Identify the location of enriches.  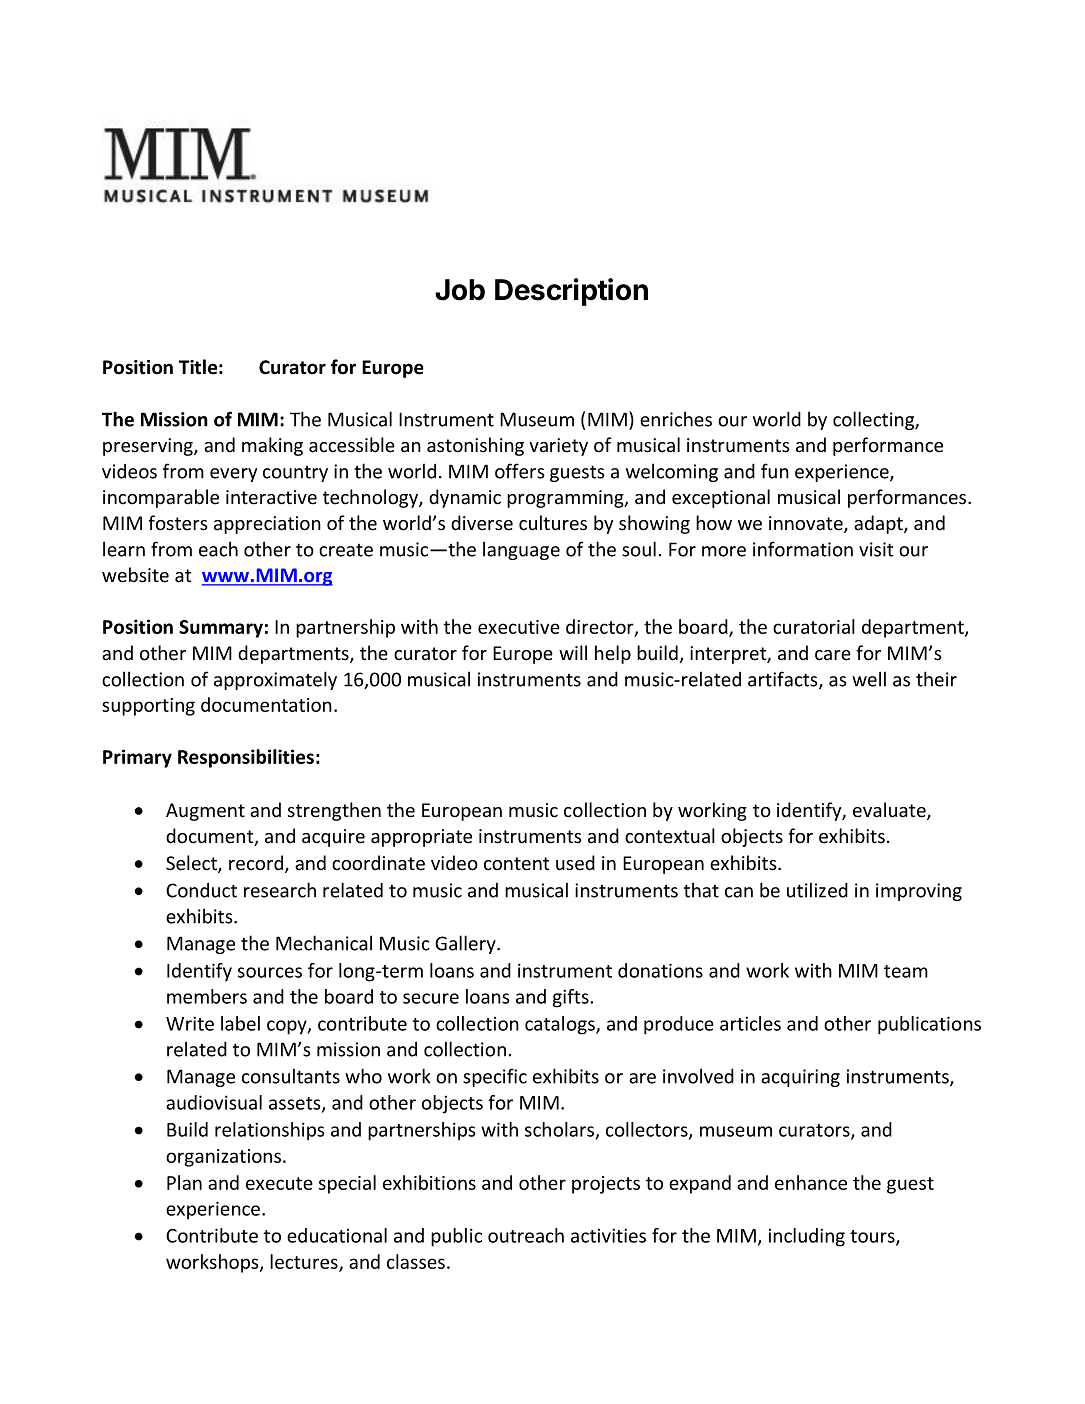
(676, 419).
